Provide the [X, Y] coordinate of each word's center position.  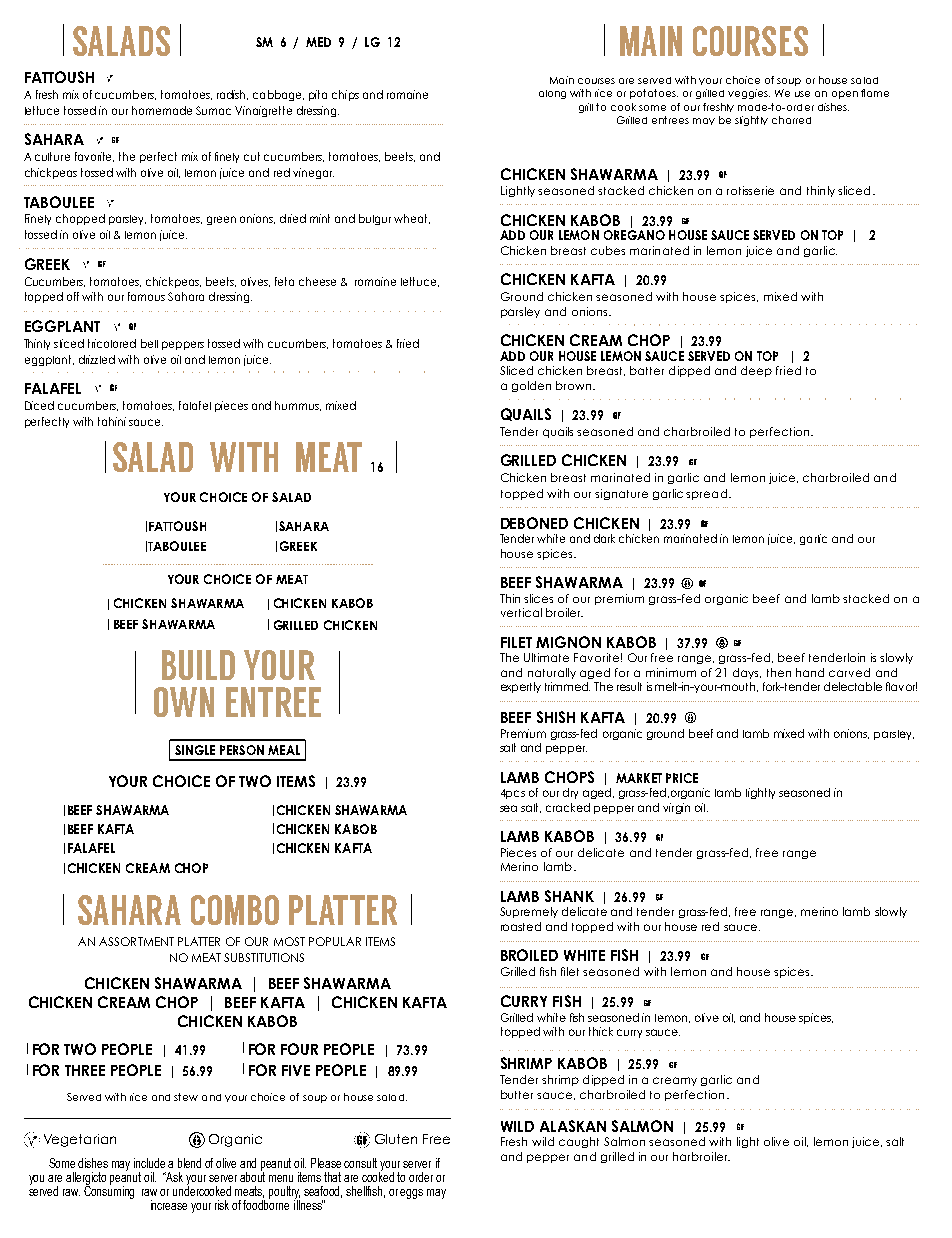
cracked [568, 807]
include [149, 1163]
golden [531, 386]
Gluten [396, 1139]
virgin [676, 808]
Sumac [213, 110]
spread [706, 494]
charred [791, 120]
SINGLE [195, 750]
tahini [112, 421]
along [552, 94]
